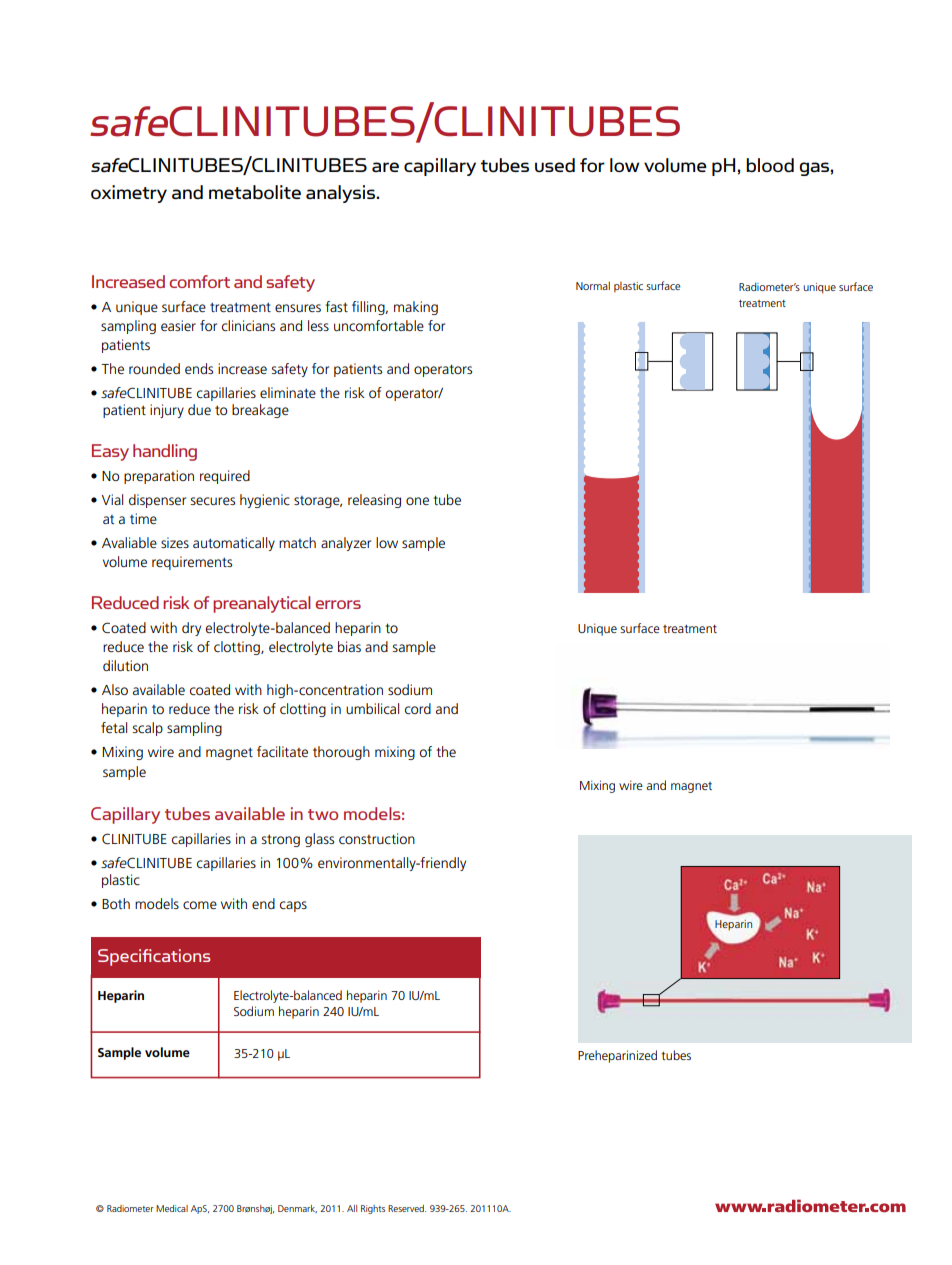 The image size is (952, 1265). Describe the element at coordinates (418, 708) in the screenshot. I see `cord` at that location.
